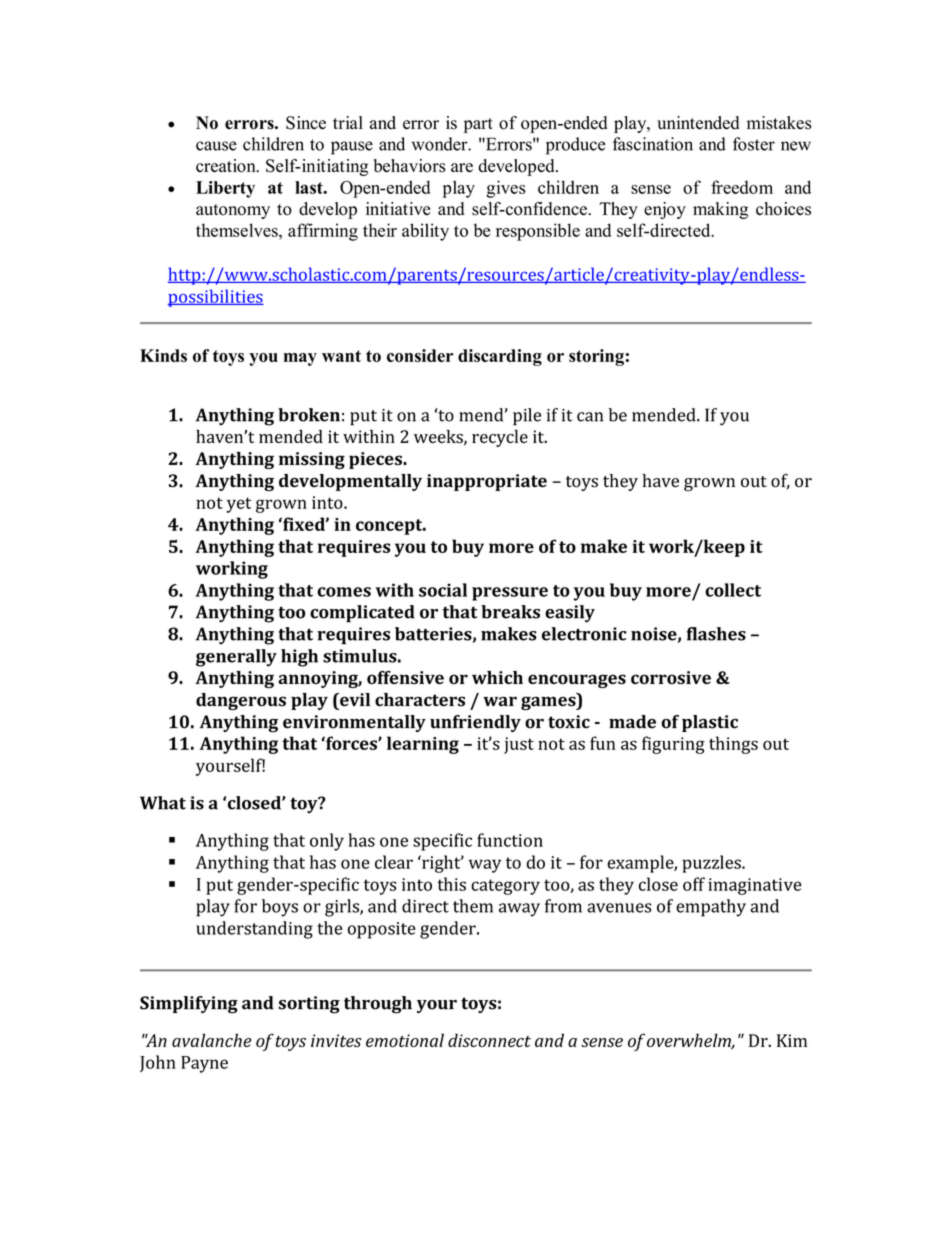 Image resolution: width=952 pixels, height=1233 pixels. What do you see at coordinates (500, 438) in the screenshot?
I see `recycle` at bounding box center [500, 438].
